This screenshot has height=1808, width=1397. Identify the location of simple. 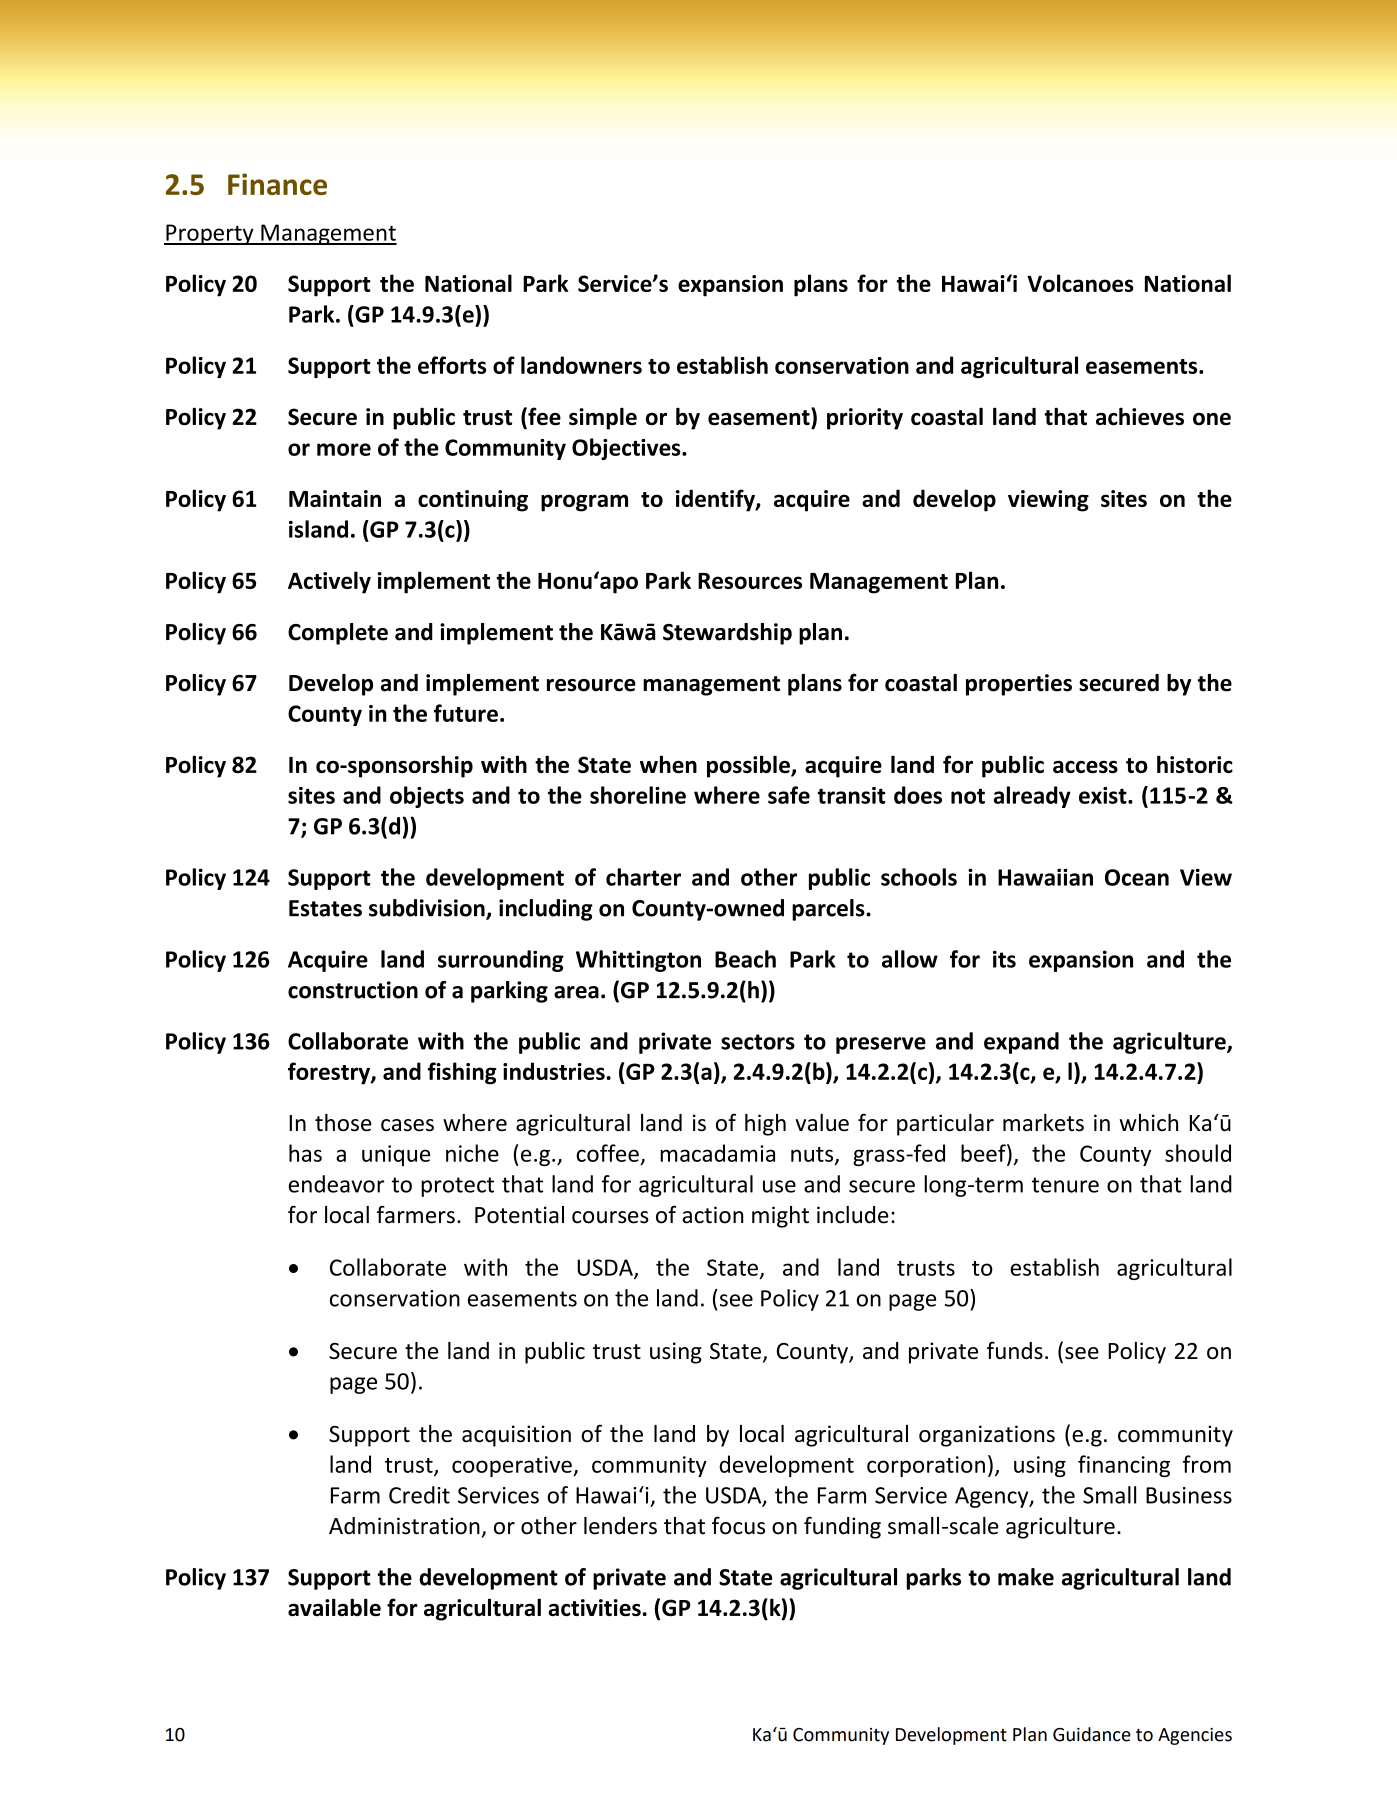
(603, 418).
